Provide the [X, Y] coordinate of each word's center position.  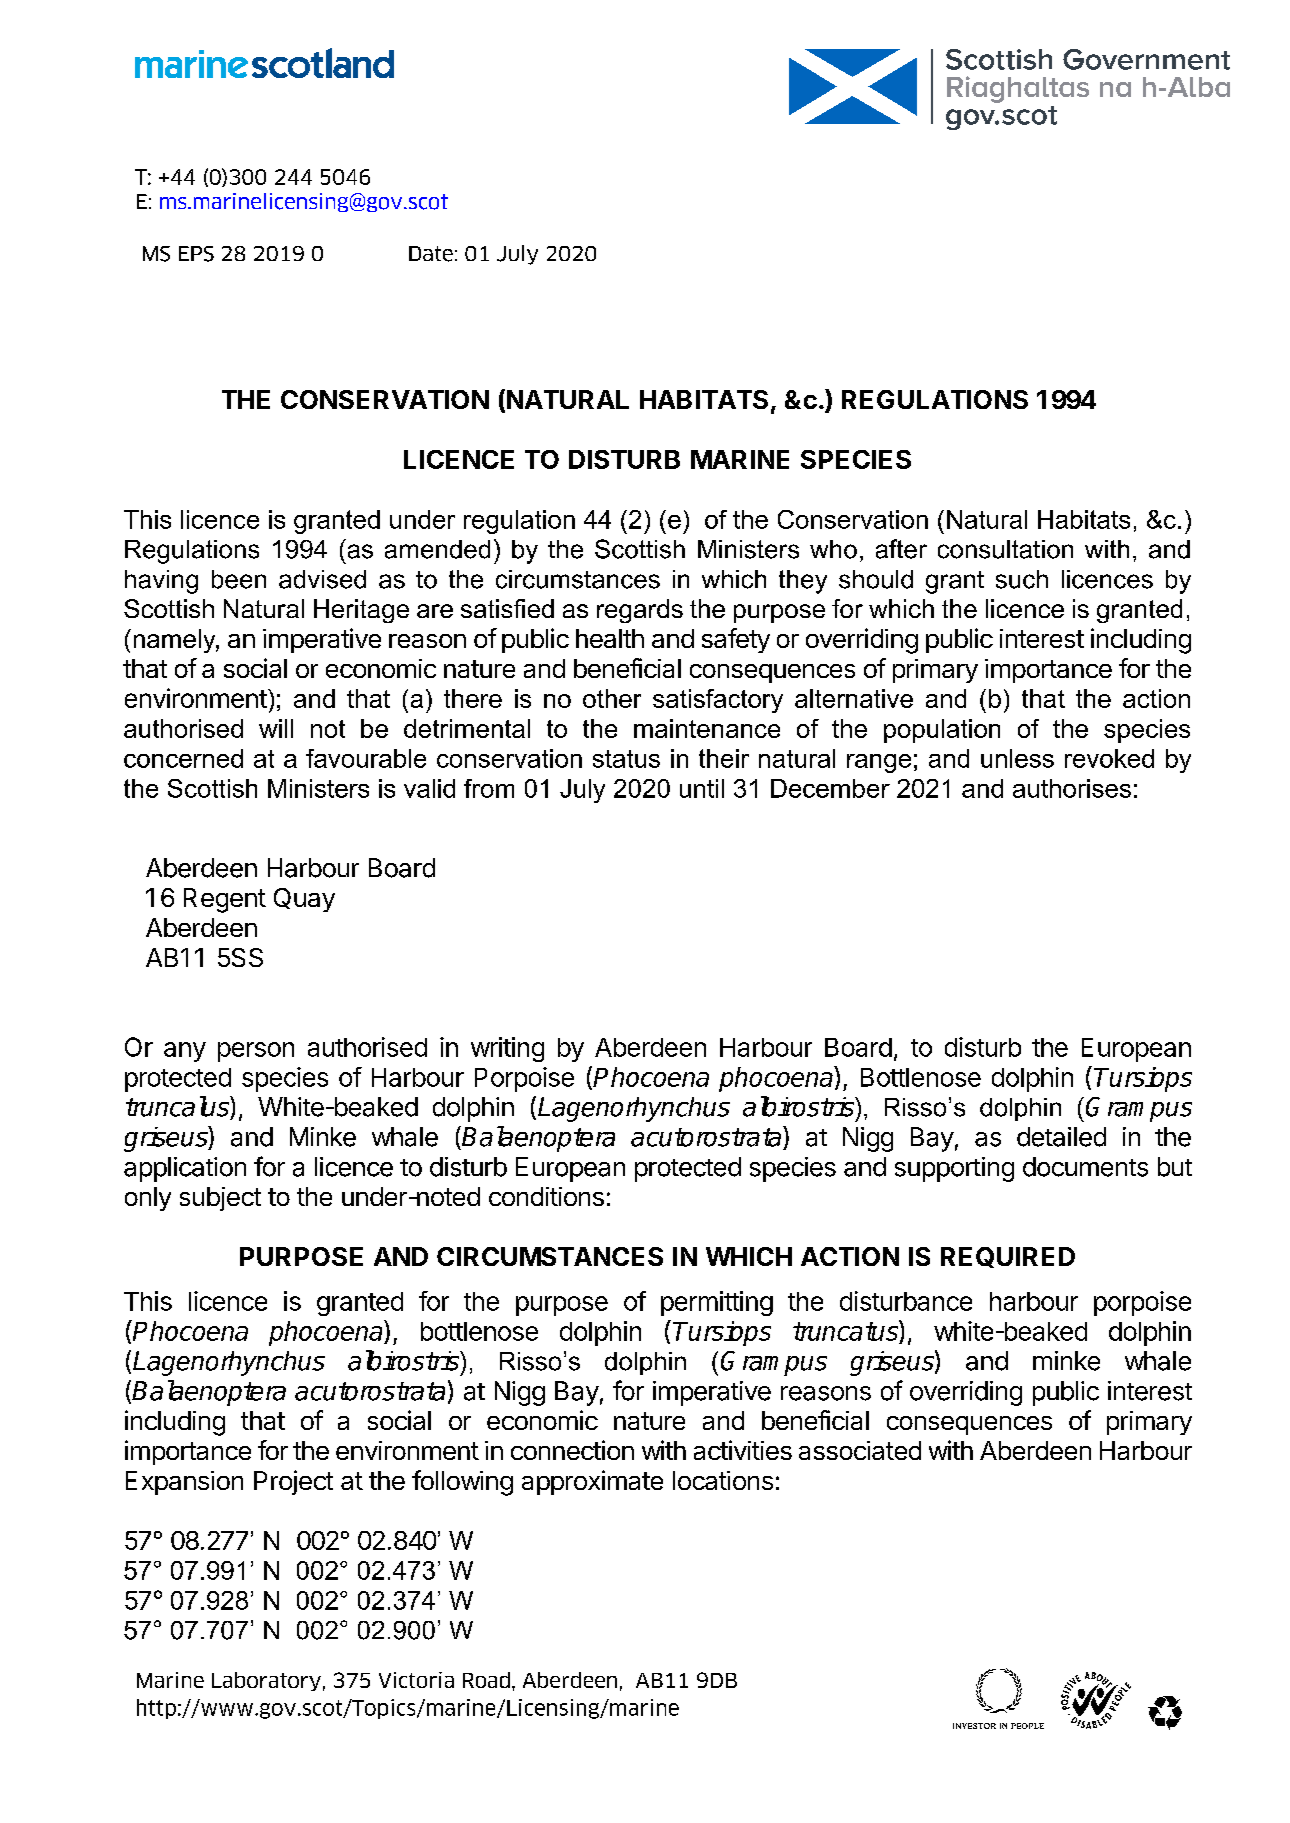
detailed [1061, 1137]
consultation [1005, 549]
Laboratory [266, 1681]
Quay [304, 900]
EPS [196, 254]
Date [431, 254]
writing [507, 1049]
